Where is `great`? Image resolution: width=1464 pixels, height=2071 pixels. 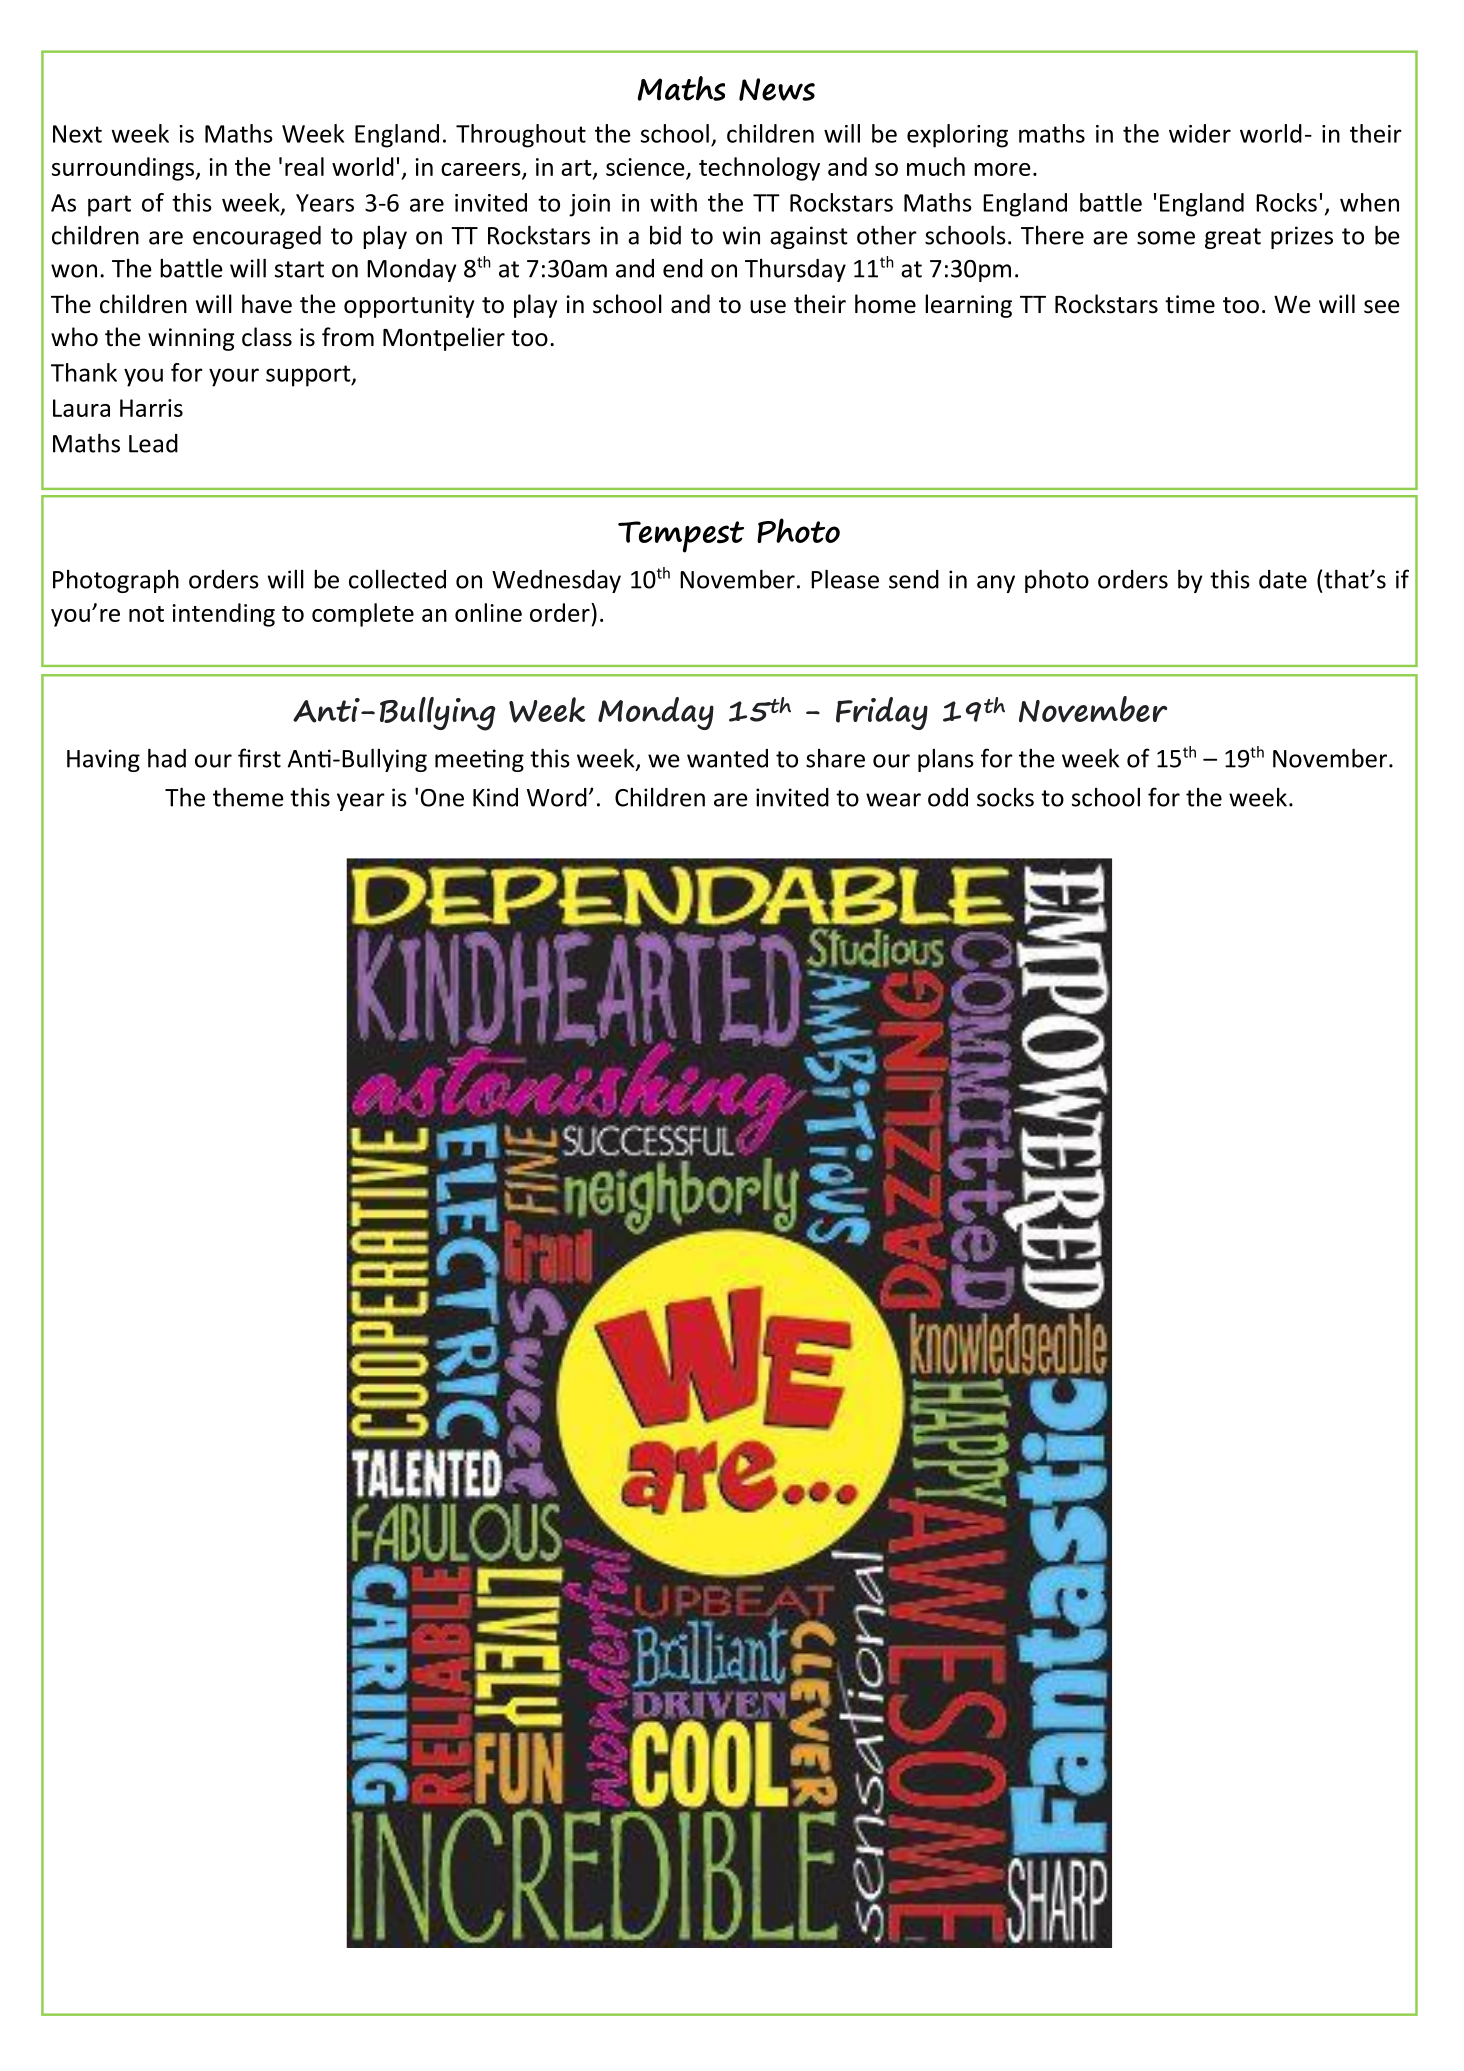 great is located at coordinates (1233, 238).
